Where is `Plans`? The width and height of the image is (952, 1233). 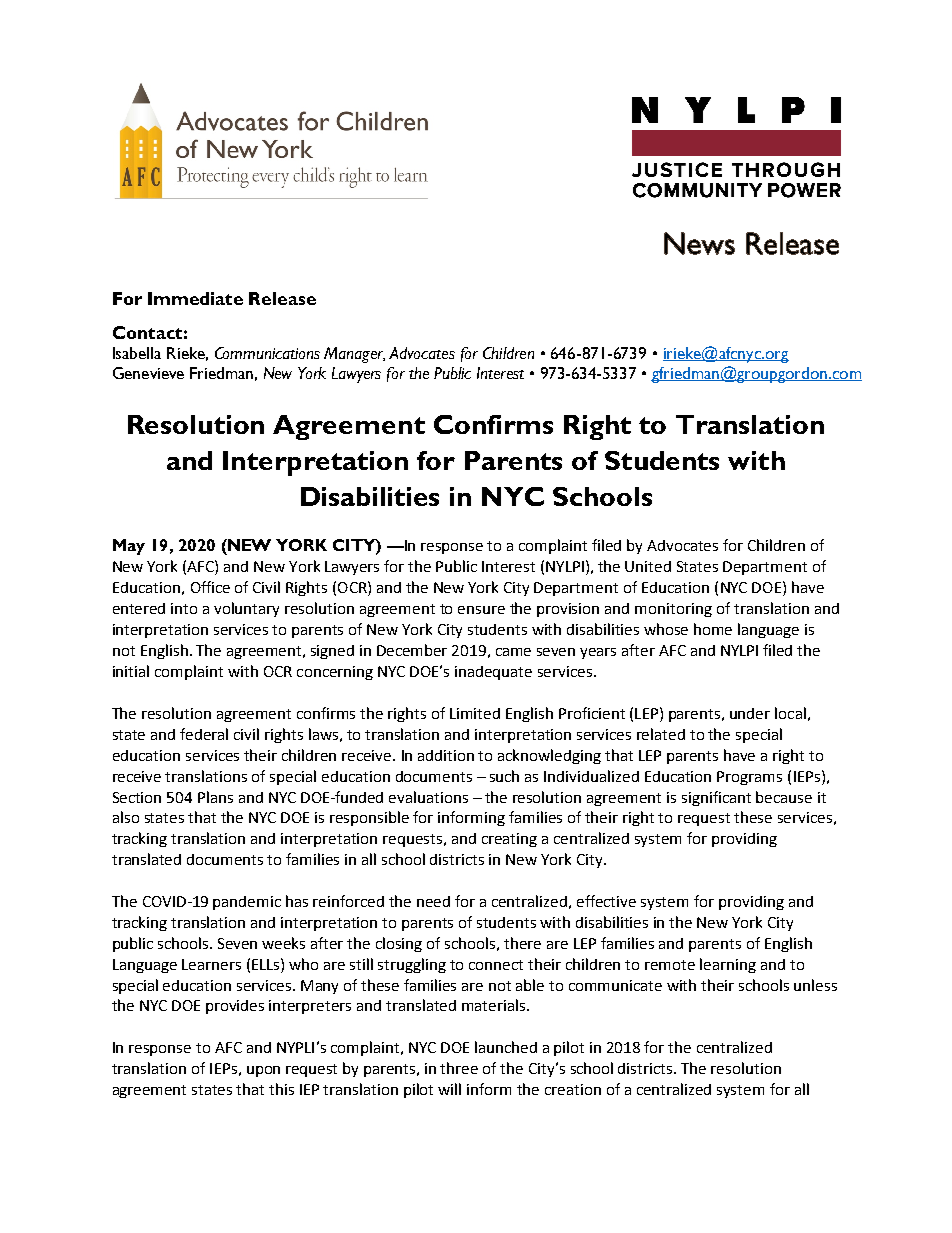
Plans is located at coordinates (215, 797).
